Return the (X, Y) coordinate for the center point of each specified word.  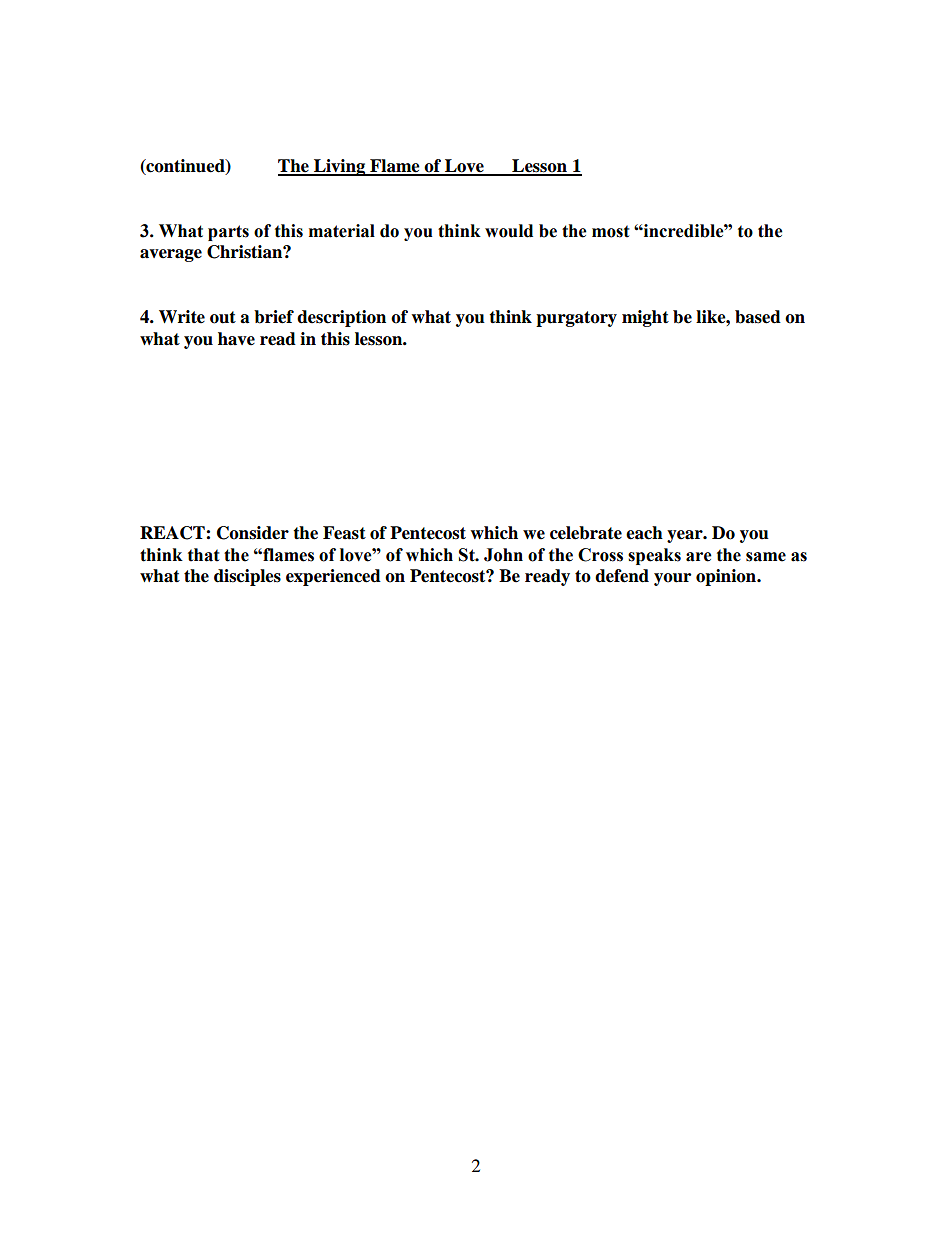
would (509, 231)
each (644, 533)
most (611, 231)
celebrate (586, 533)
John (503, 555)
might (645, 318)
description (341, 318)
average (171, 255)
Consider (253, 533)
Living (340, 167)
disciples (247, 577)
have (236, 339)
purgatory (576, 319)
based (758, 317)
